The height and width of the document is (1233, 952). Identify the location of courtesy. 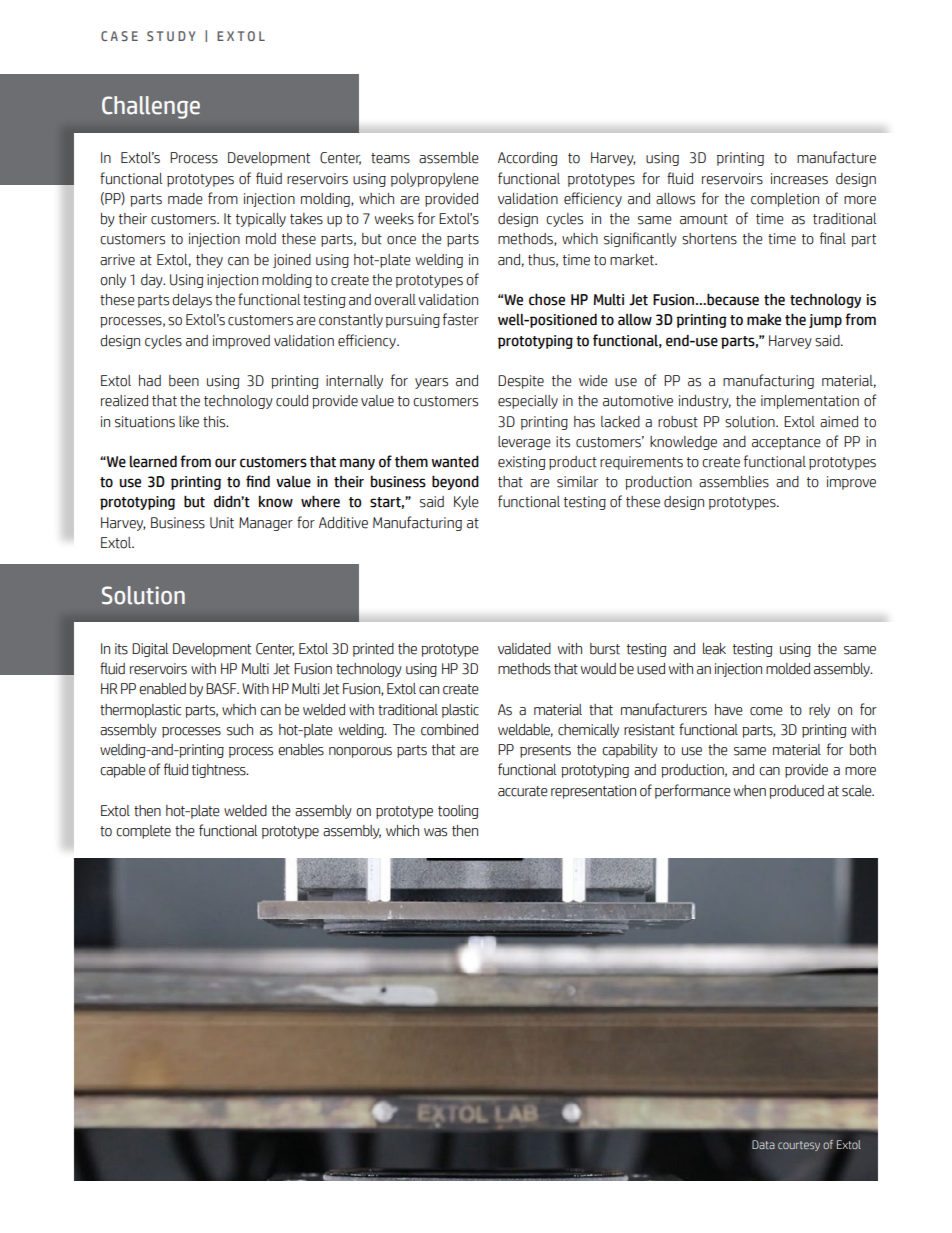
(799, 1146).
